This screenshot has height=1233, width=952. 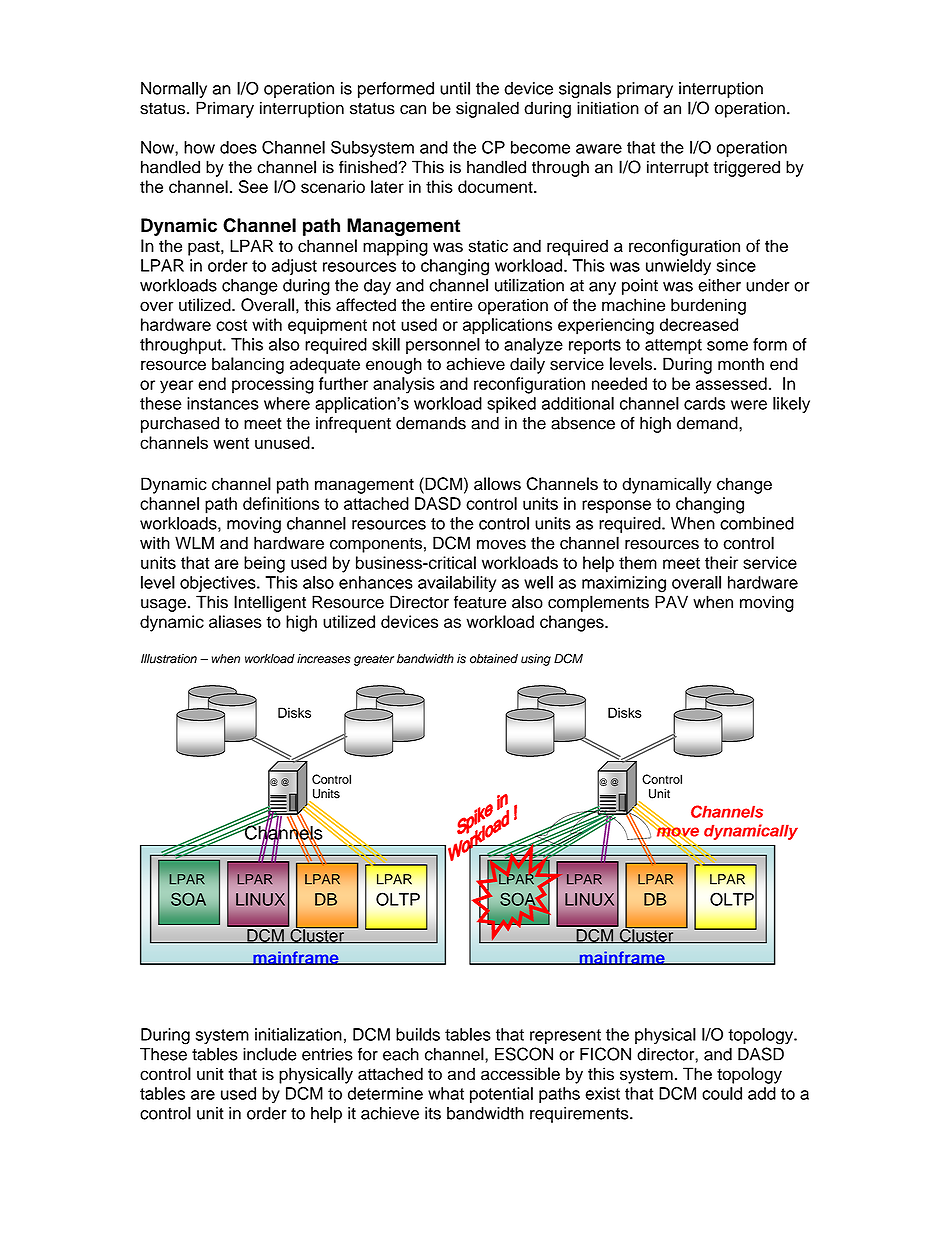 What do you see at coordinates (501, 1095) in the screenshot?
I see `potential` at bounding box center [501, 1095].
